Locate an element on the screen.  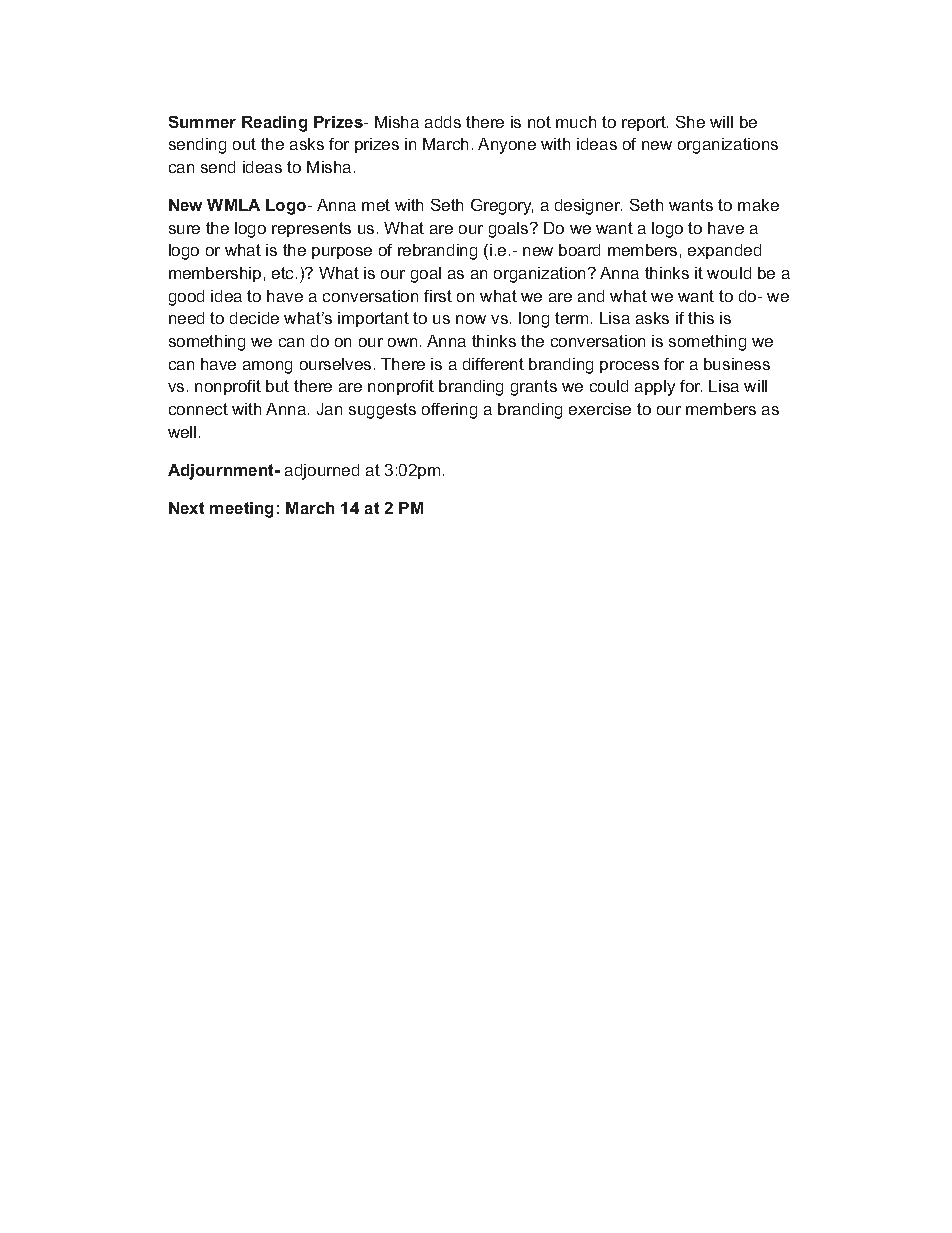
offering is located at coordinates (449, 411).
